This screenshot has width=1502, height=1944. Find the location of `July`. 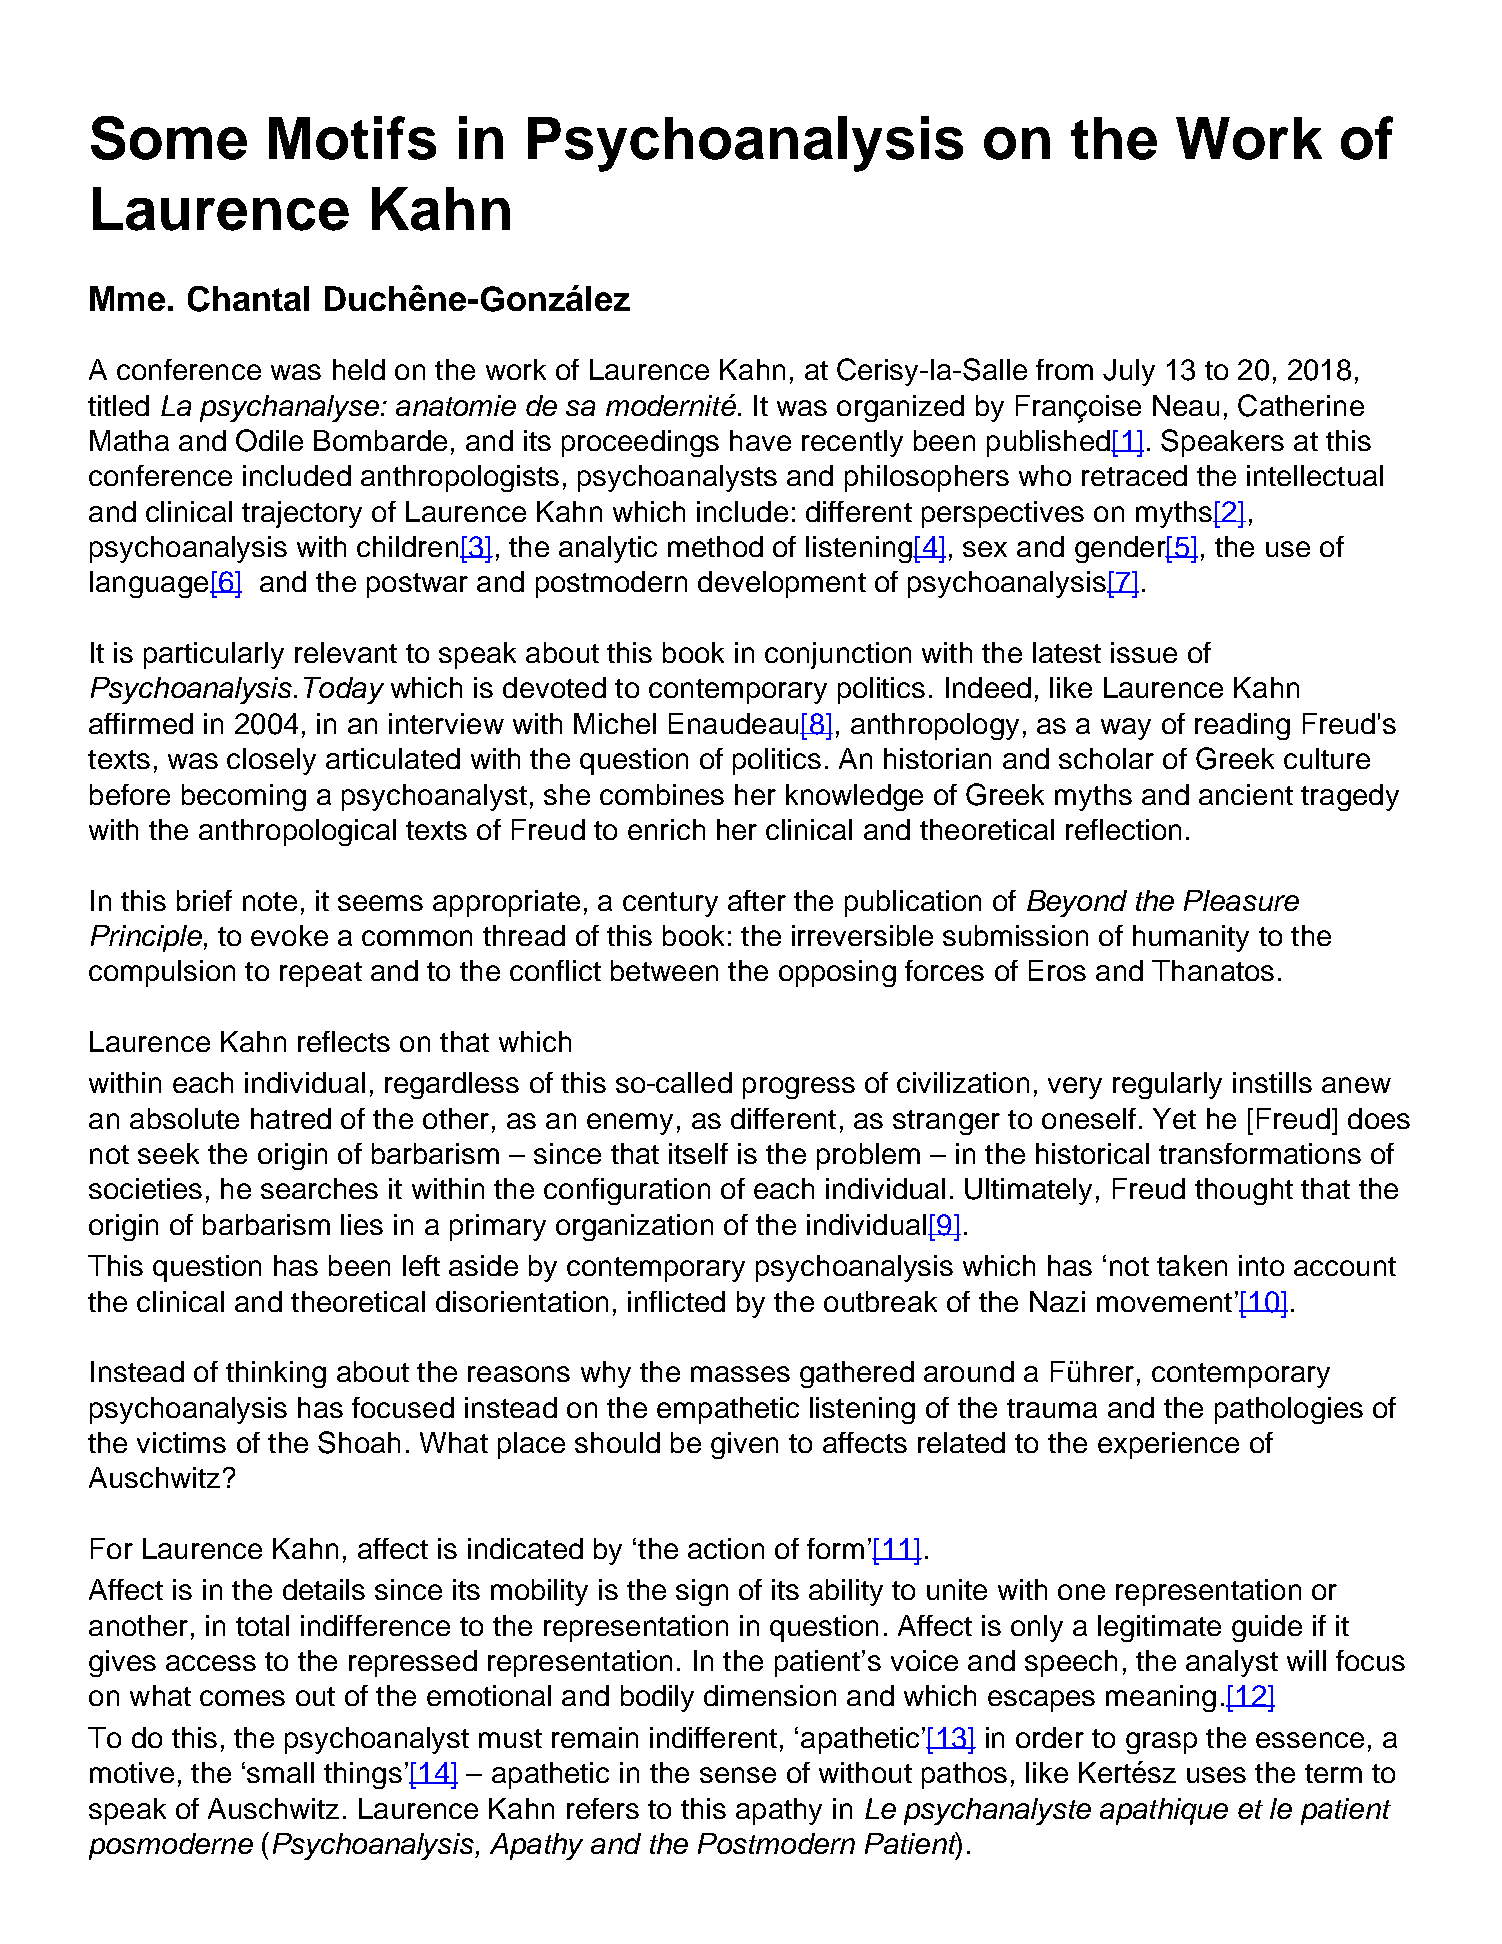

July is located at coordinates (1129, 372).
